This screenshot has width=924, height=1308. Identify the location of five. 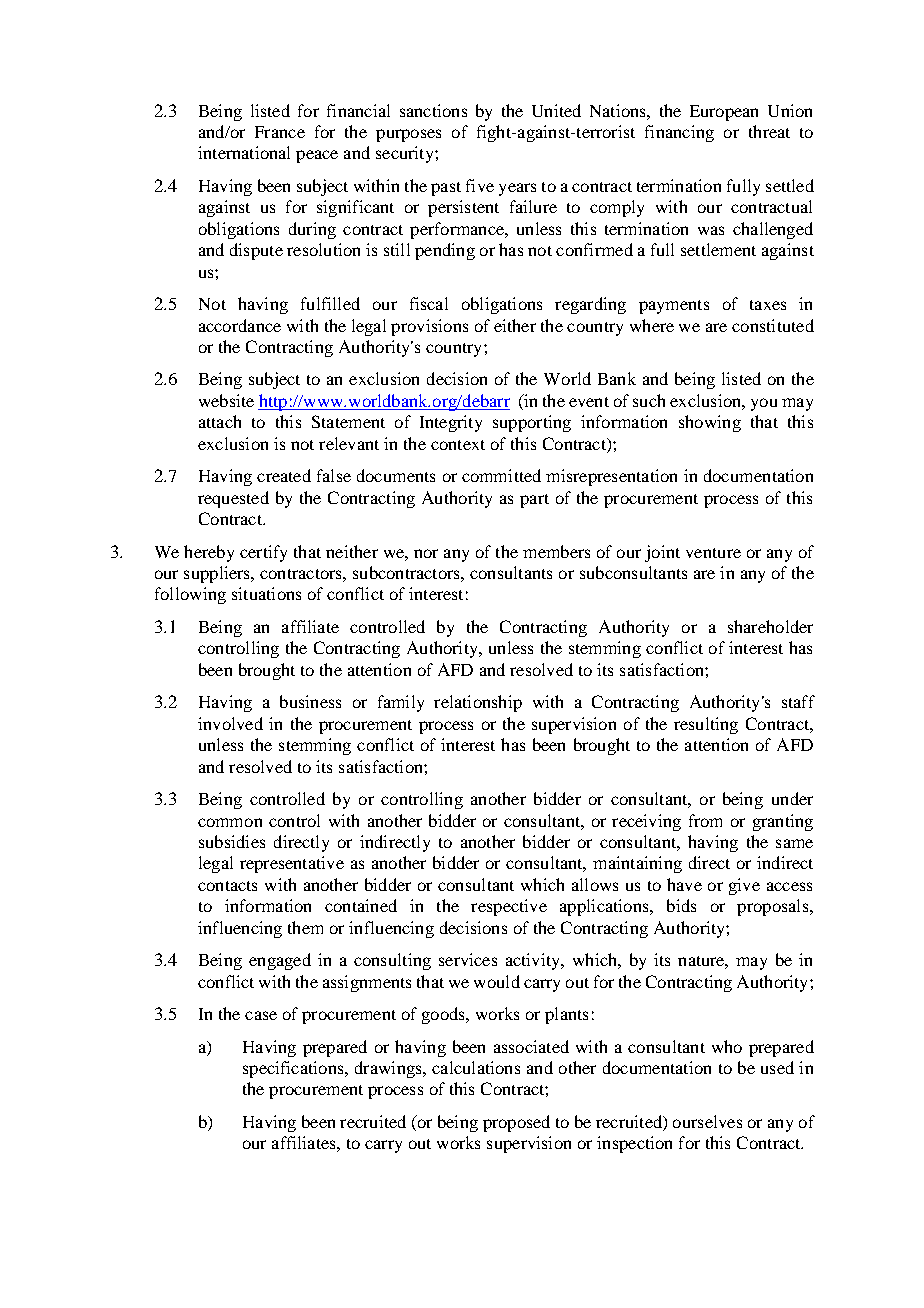
(480, 185).
